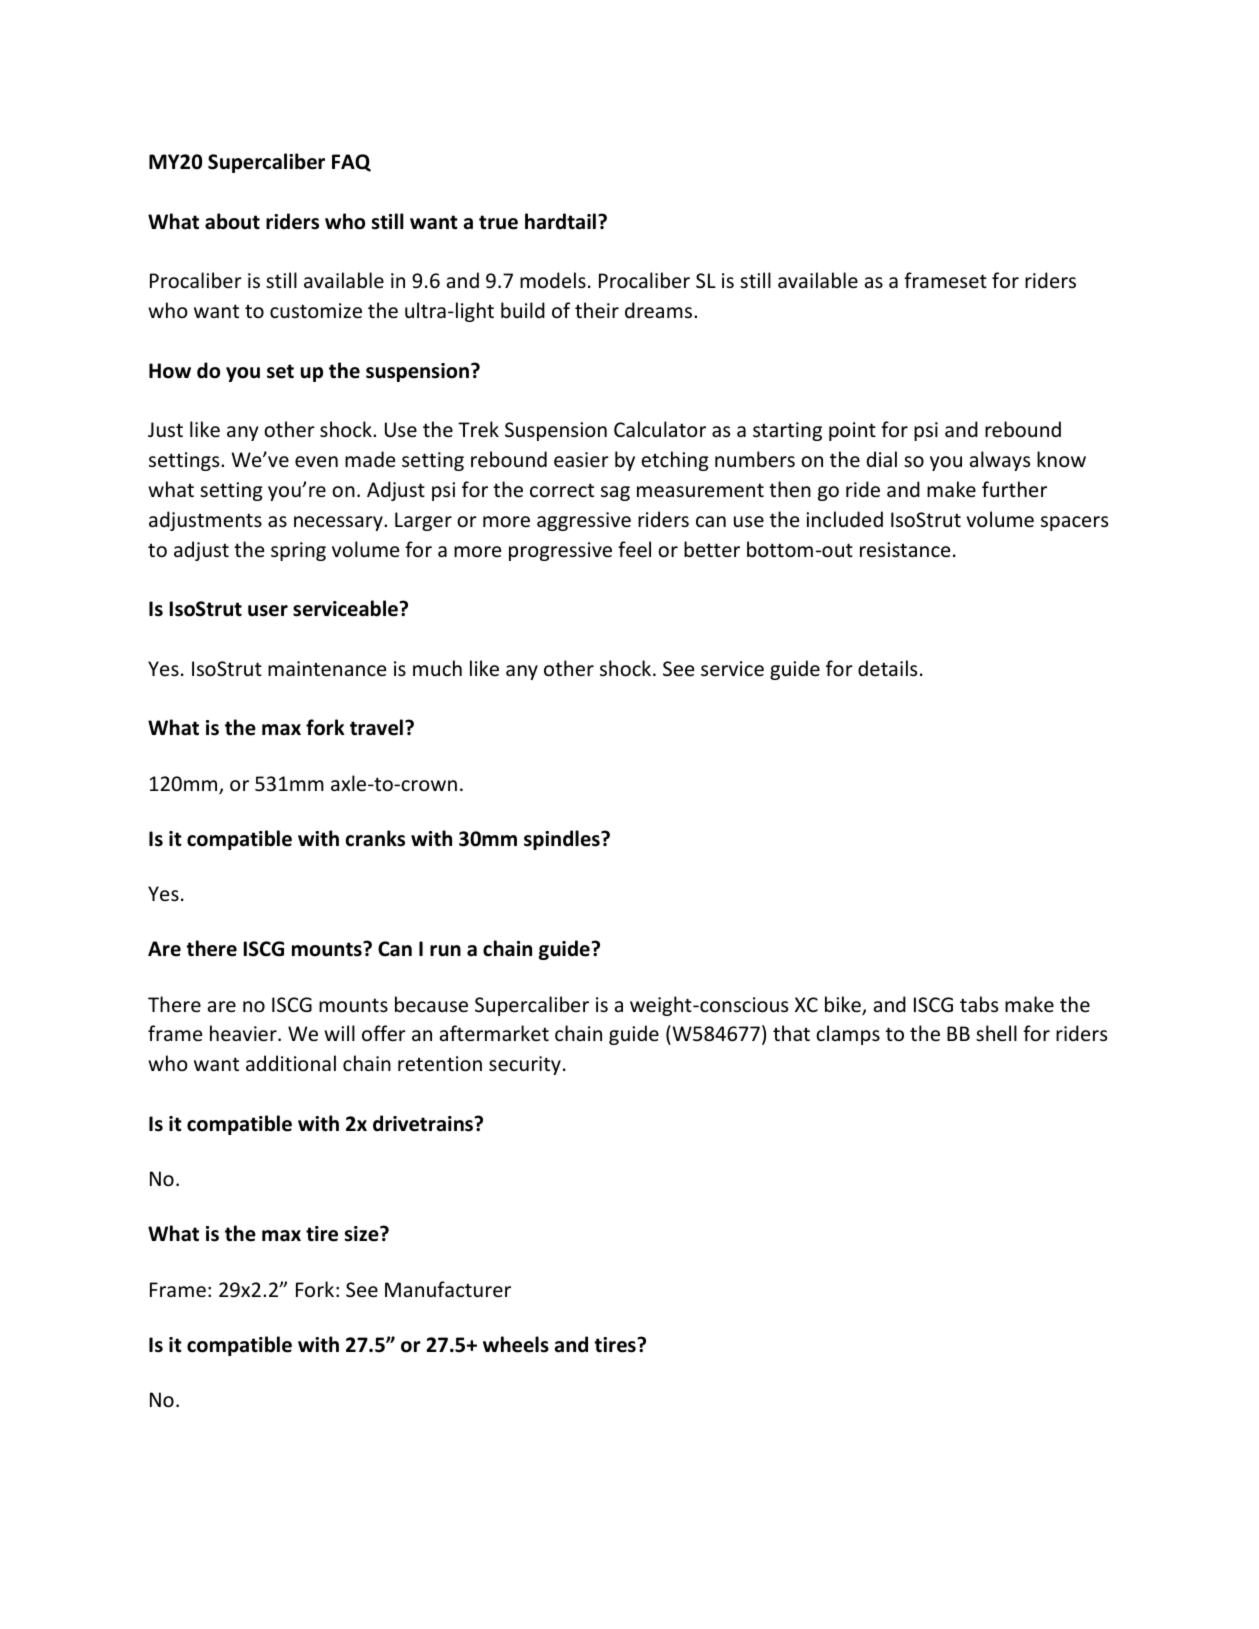 The width and height of the document is (1259, 1629). I want to click on details, so click(887, 668).
